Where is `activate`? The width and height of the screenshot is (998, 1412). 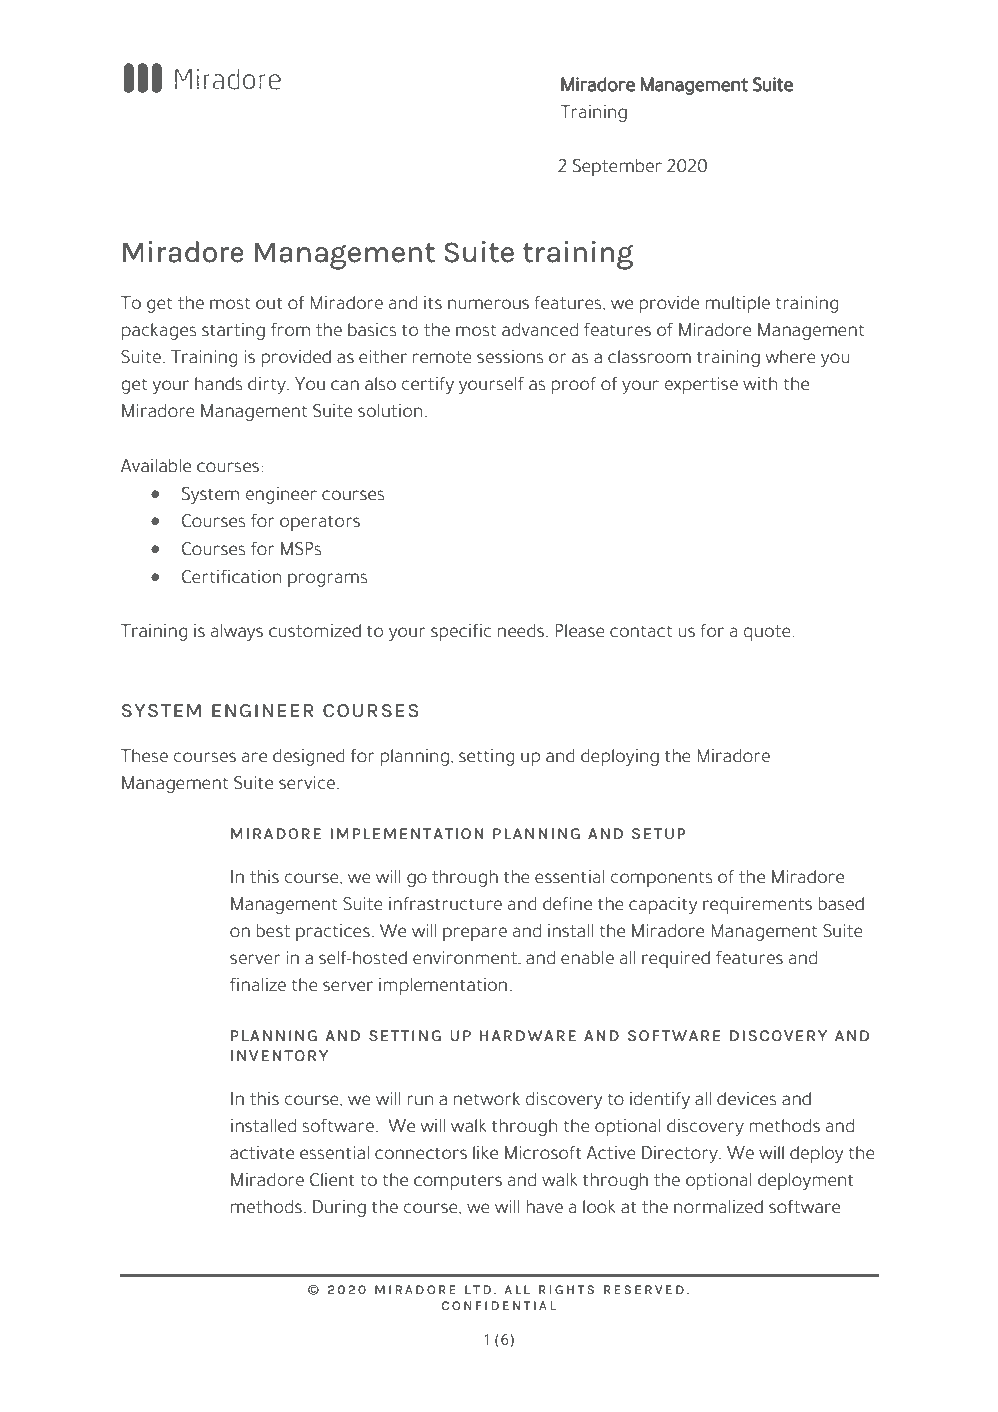 activate is located at coordinates (262, 1153).
